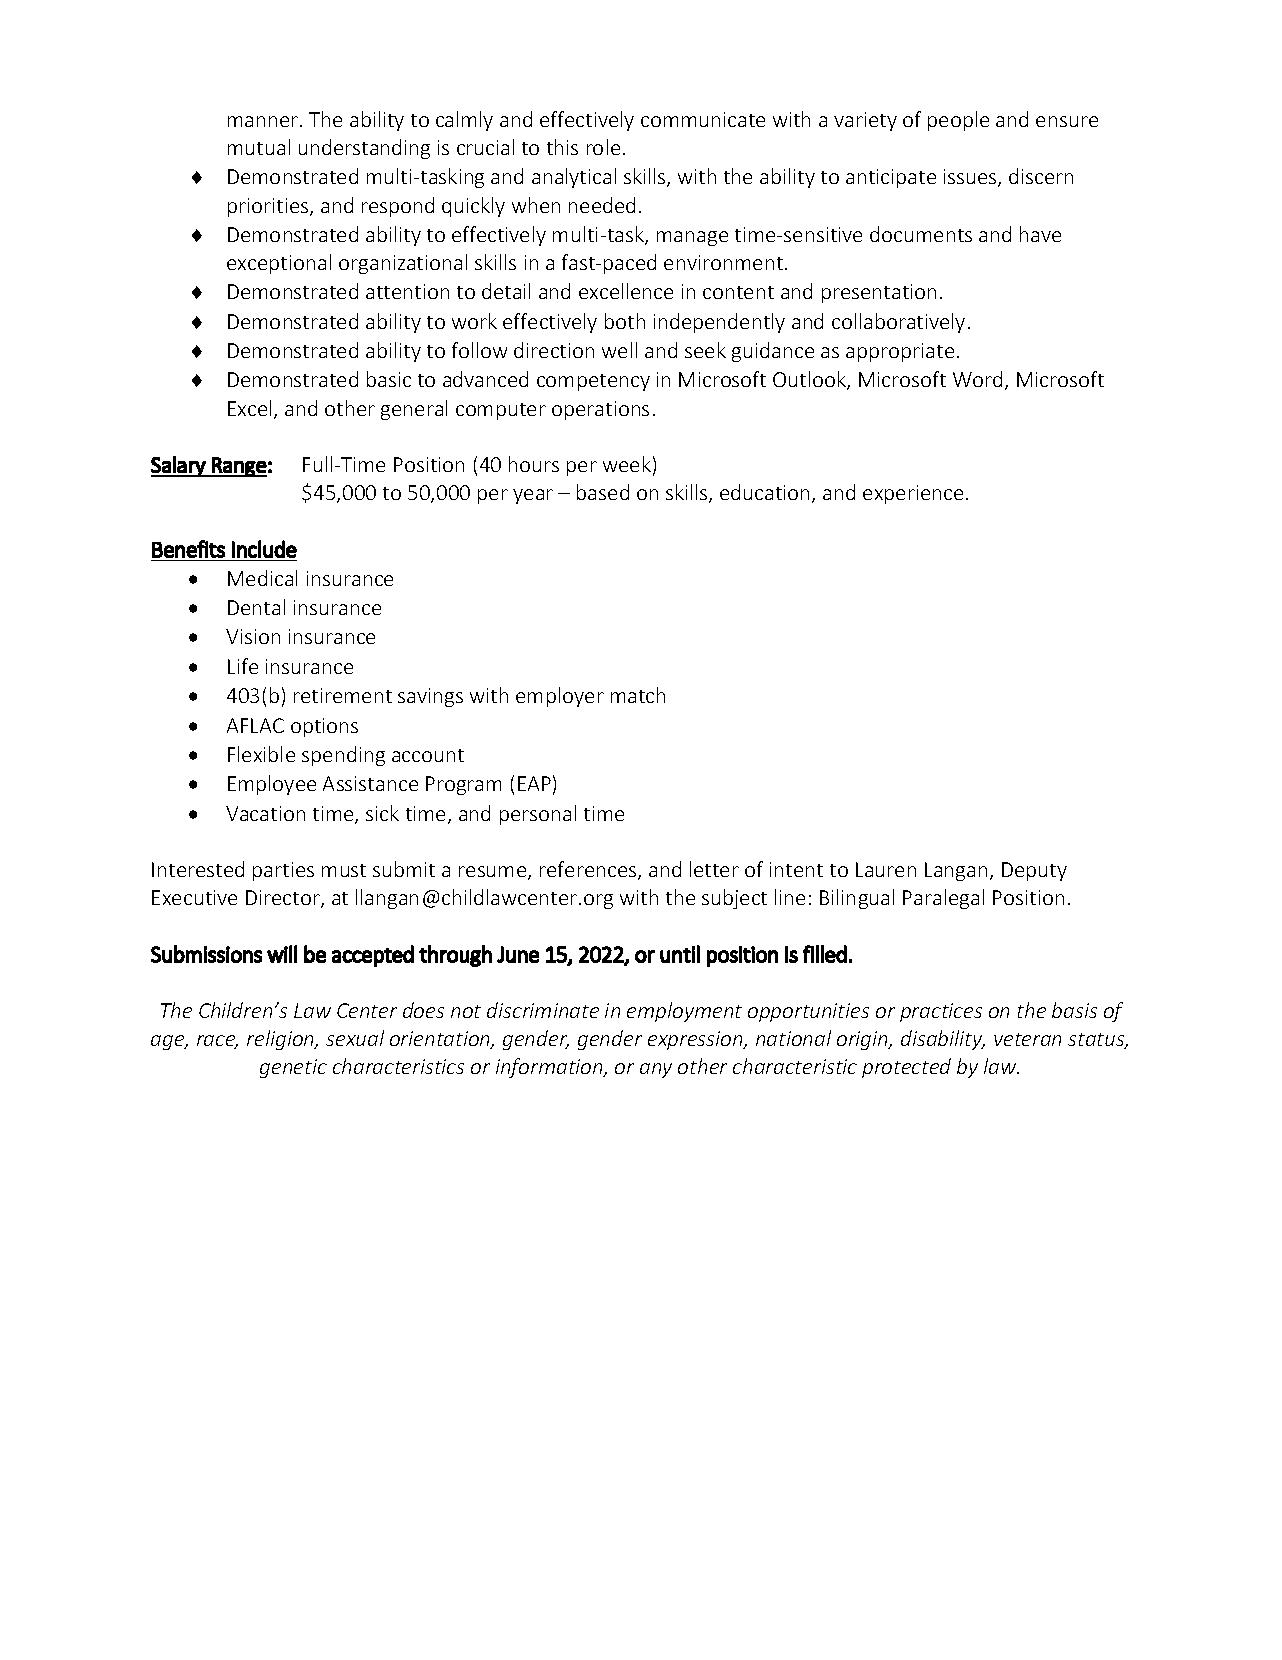  What do you see at coordinates (282, 1040) in the page?
I see `religion` at bounding box center [282, 1040].
